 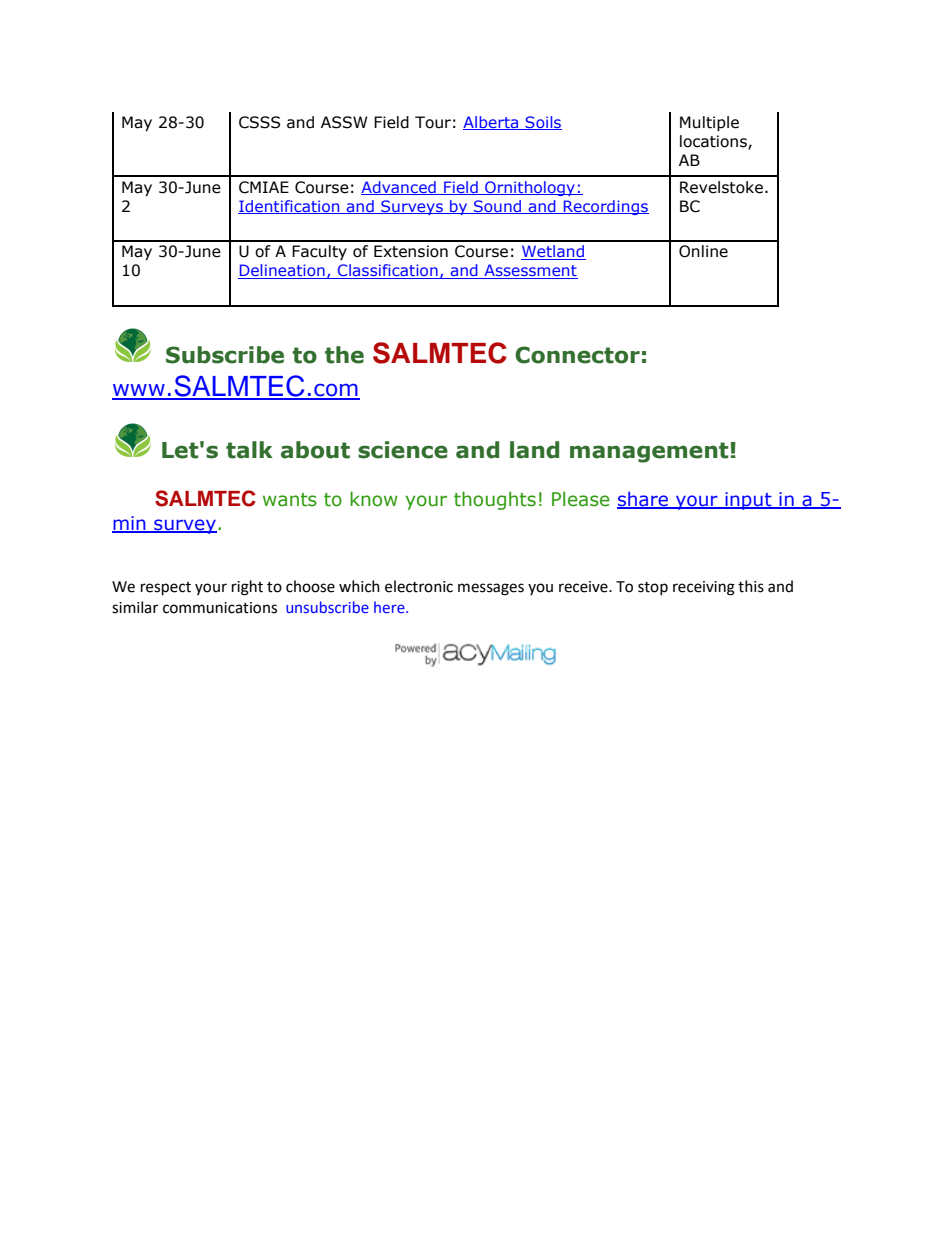 I want to click on stop, so click(x=653, y=588).
